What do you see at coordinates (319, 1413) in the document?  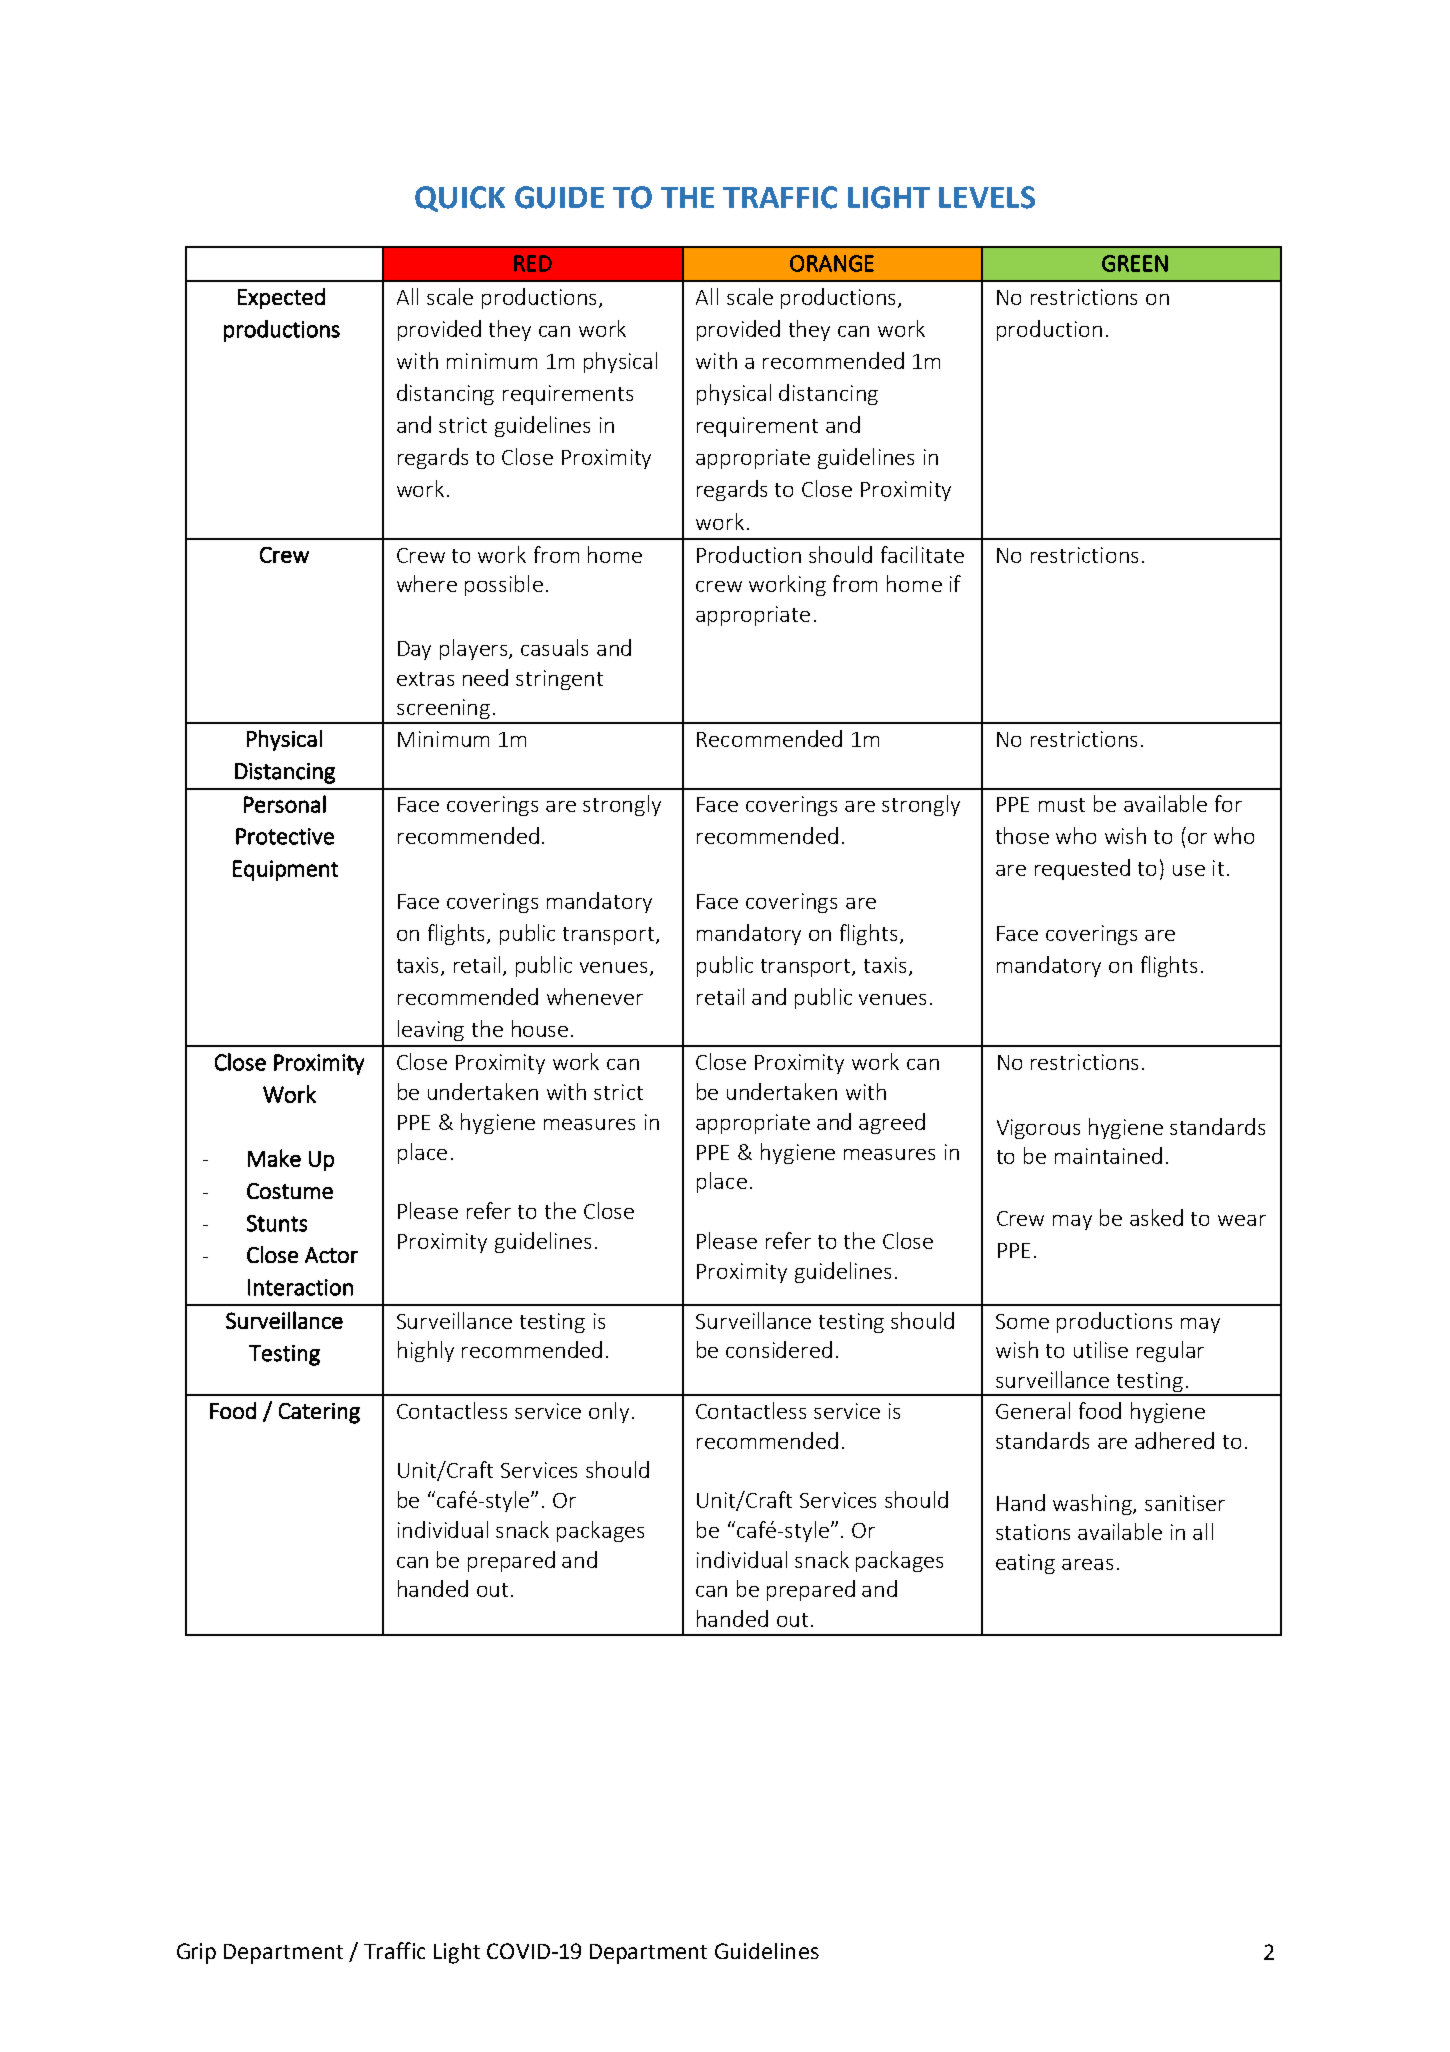 I see `Catering` at bounding box center [319, 1413].
